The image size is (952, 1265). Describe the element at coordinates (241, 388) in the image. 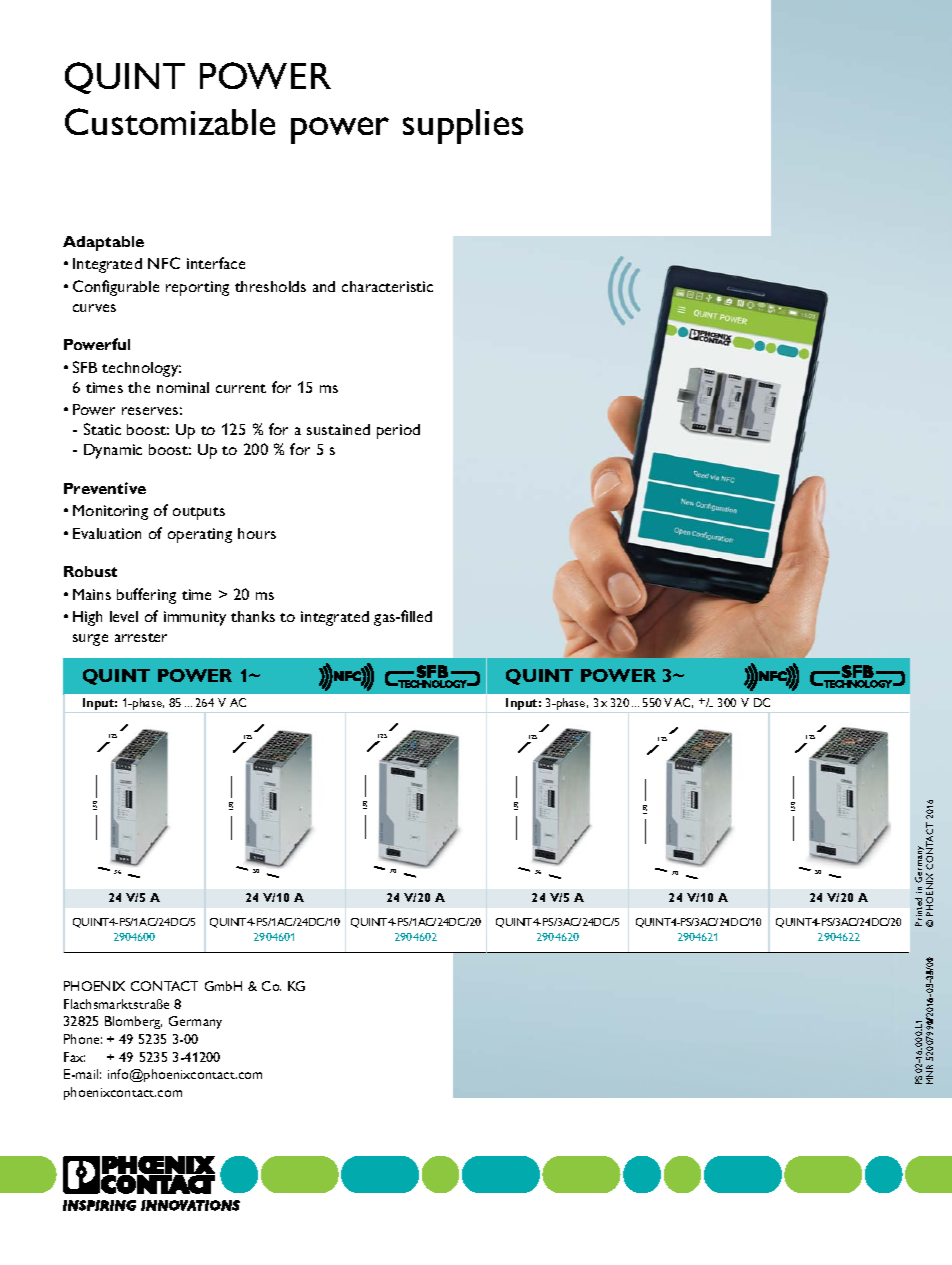

I see `current` at that location.
